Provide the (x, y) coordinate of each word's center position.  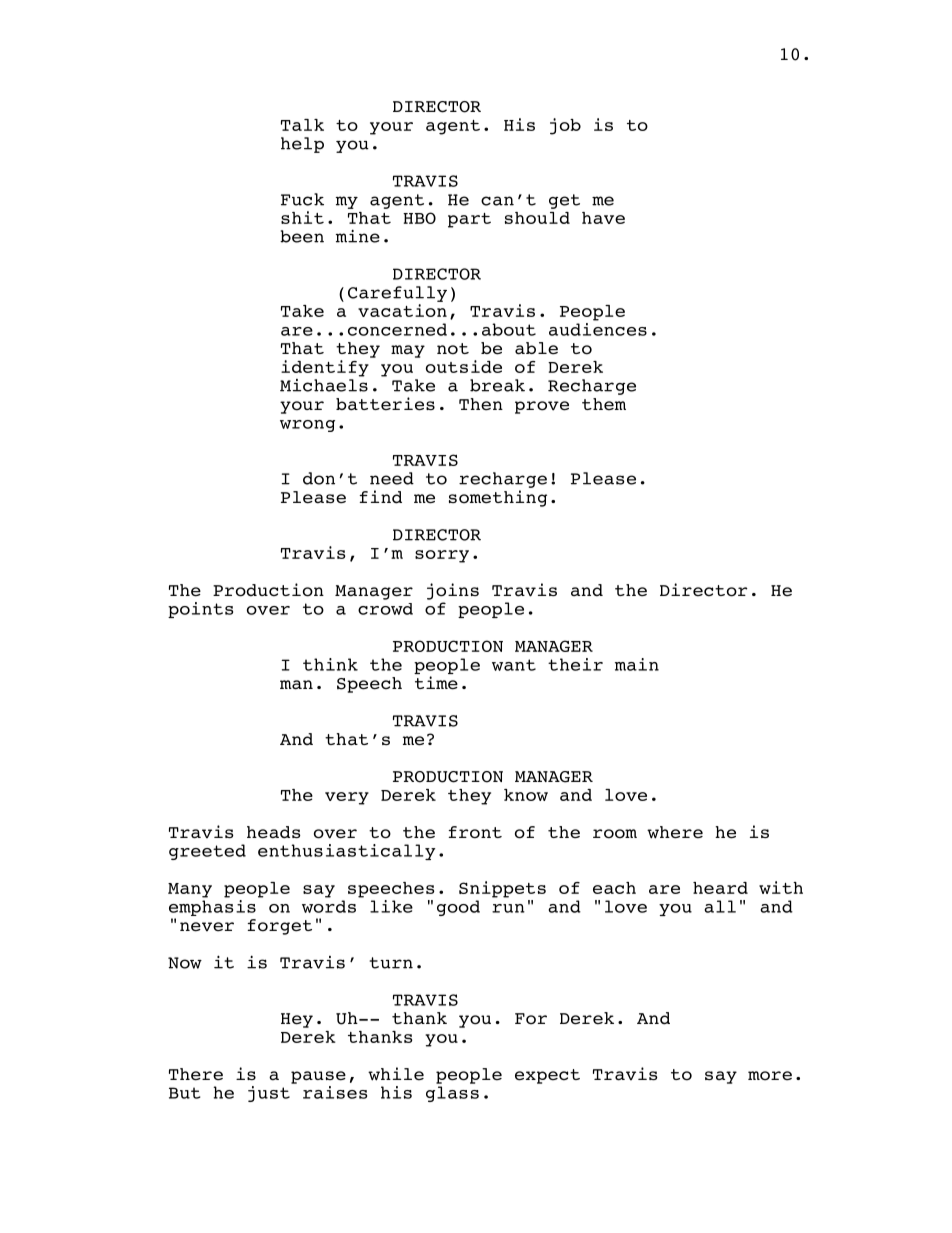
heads (274, 832)
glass (452, 1094)
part (469, 220)
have (603, 218)
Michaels (324, 384)
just (269, 1094)
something (498, 498)
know (526, 795)
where (675, 832)
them (604, 404)
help (302, 145)
